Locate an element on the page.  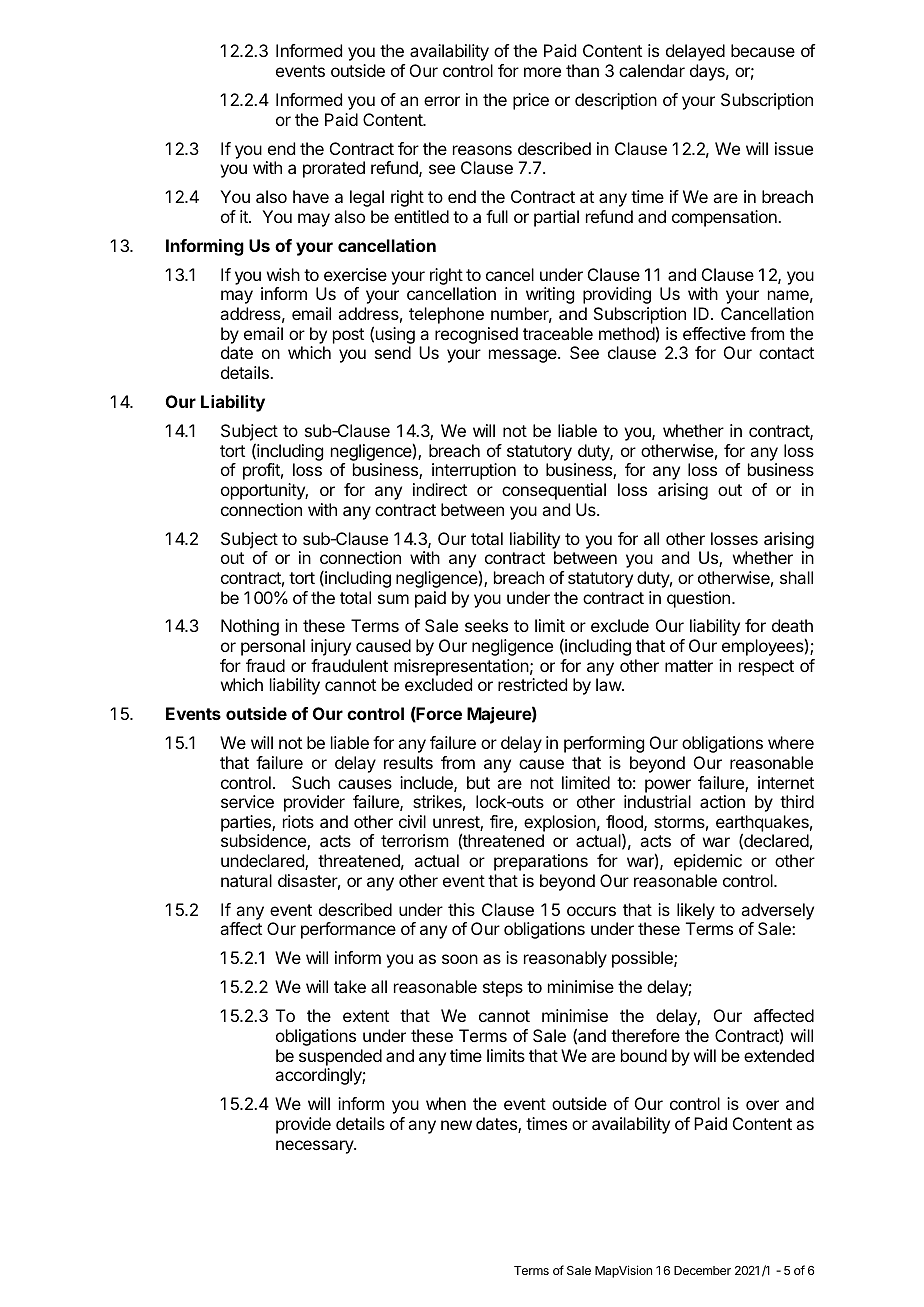
injury is located at coordinates (331, 647).
